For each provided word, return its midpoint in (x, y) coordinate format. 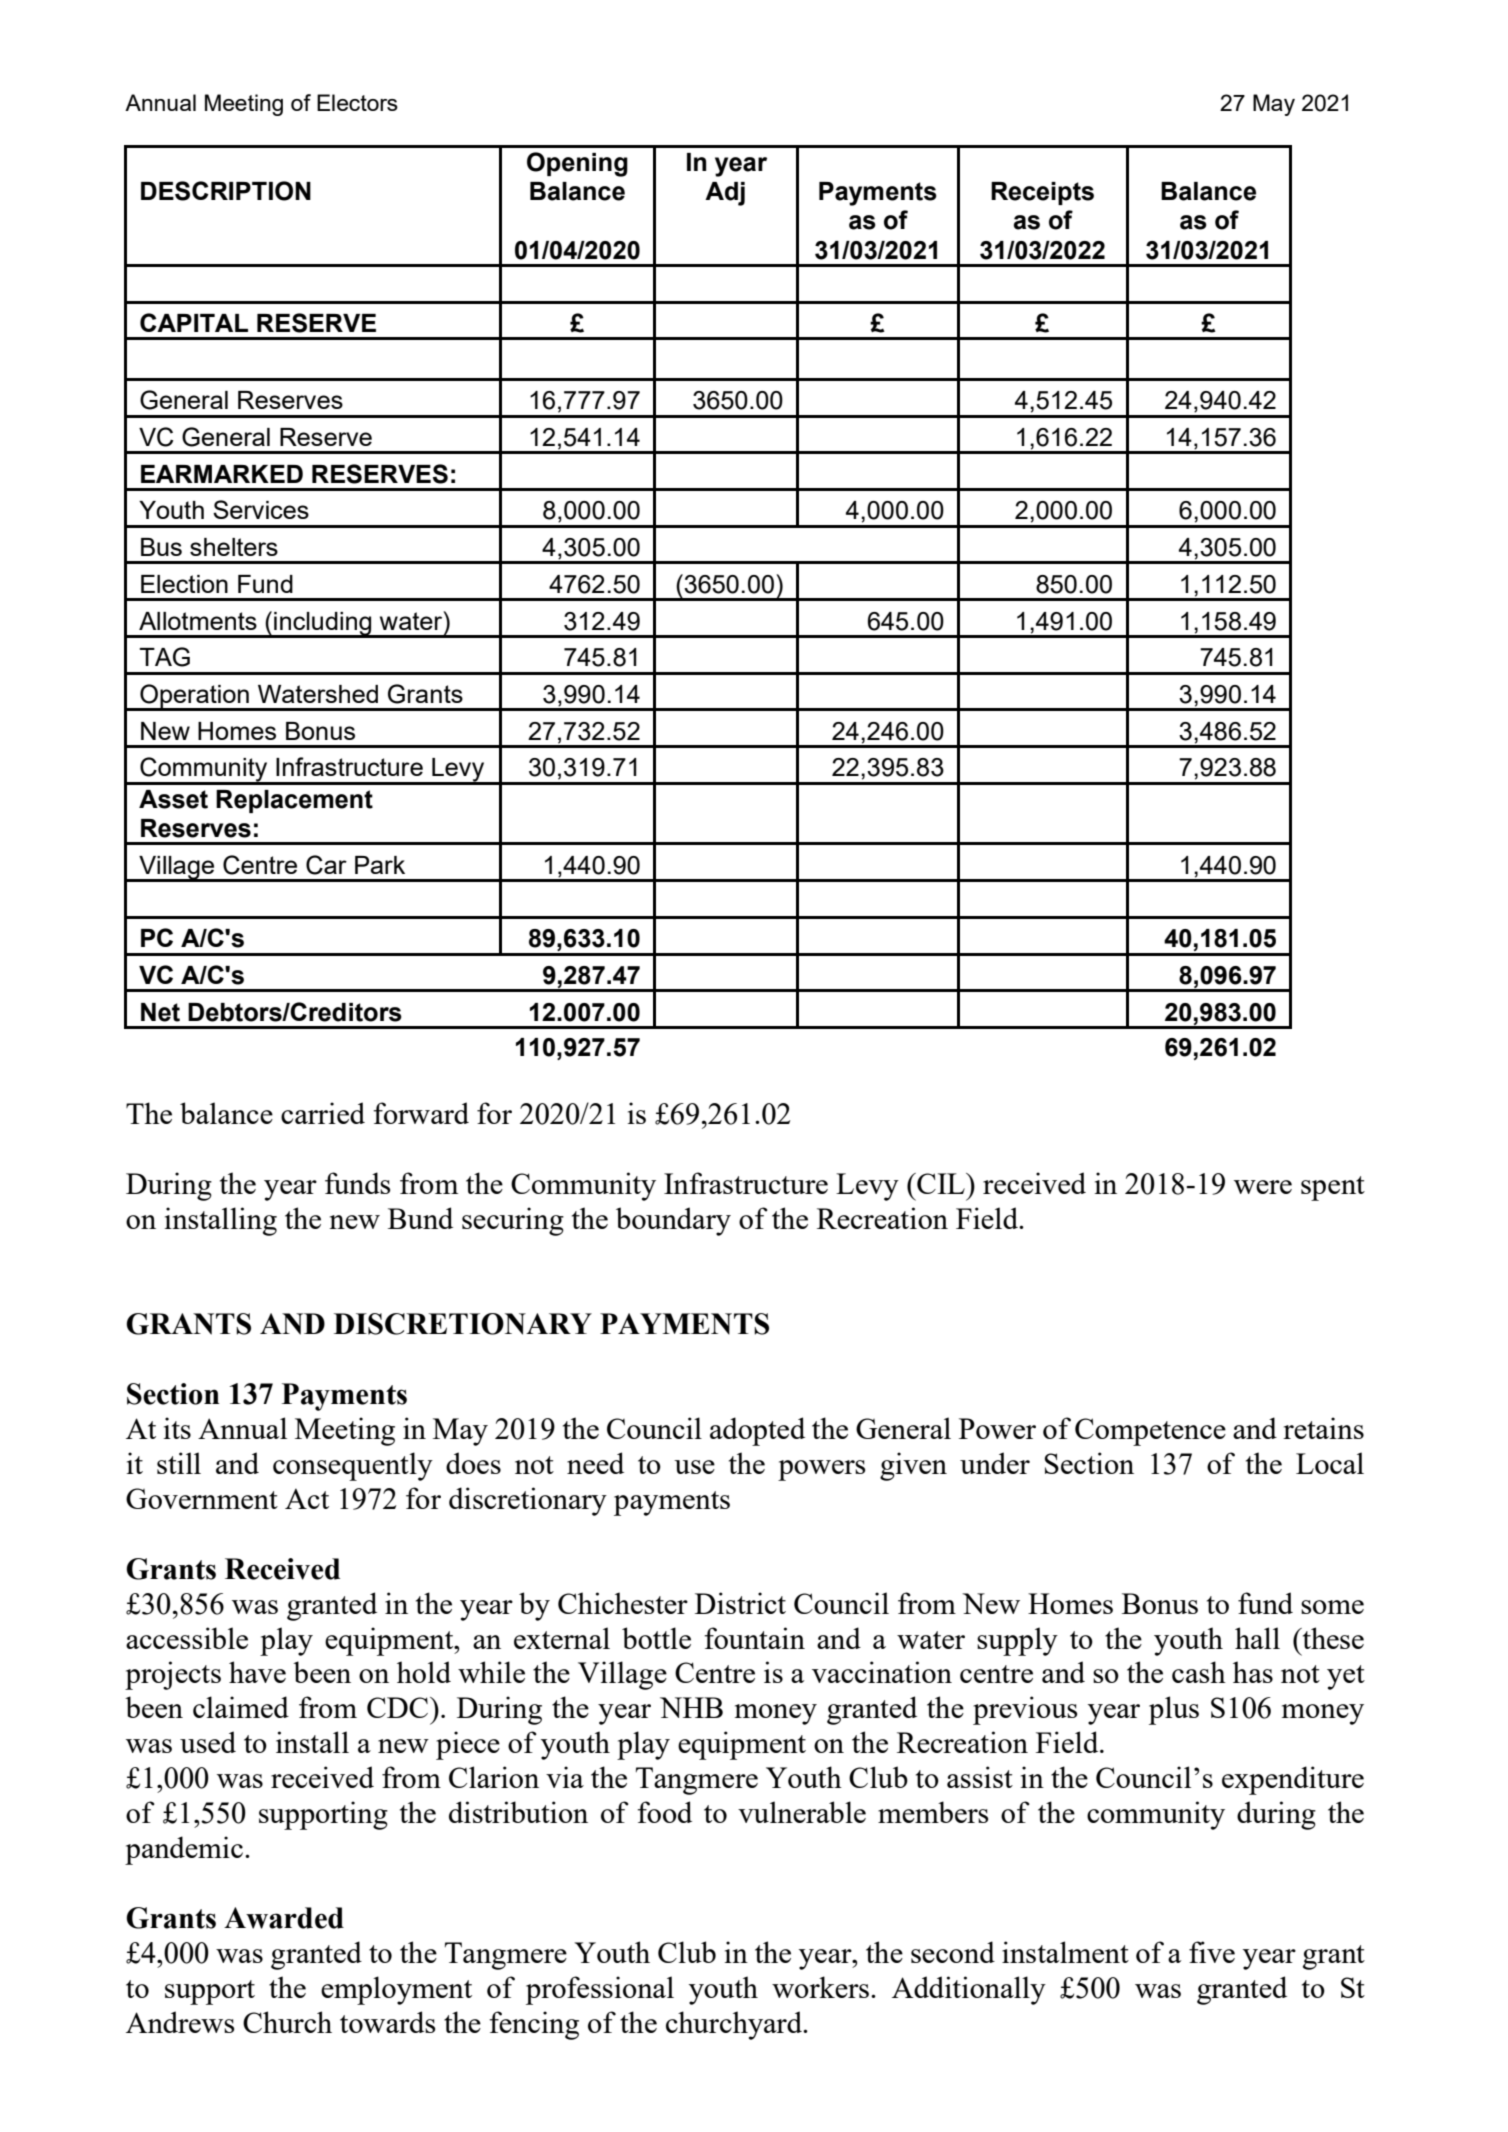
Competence (1150, 1432)
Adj (725, 194)
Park (380, 865)
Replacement (294, 801)
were (1263, 1187)
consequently (353, 1466)
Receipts (1042, 193)
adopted (757, 1431)
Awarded (284, 1918)
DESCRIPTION (226, 191)
